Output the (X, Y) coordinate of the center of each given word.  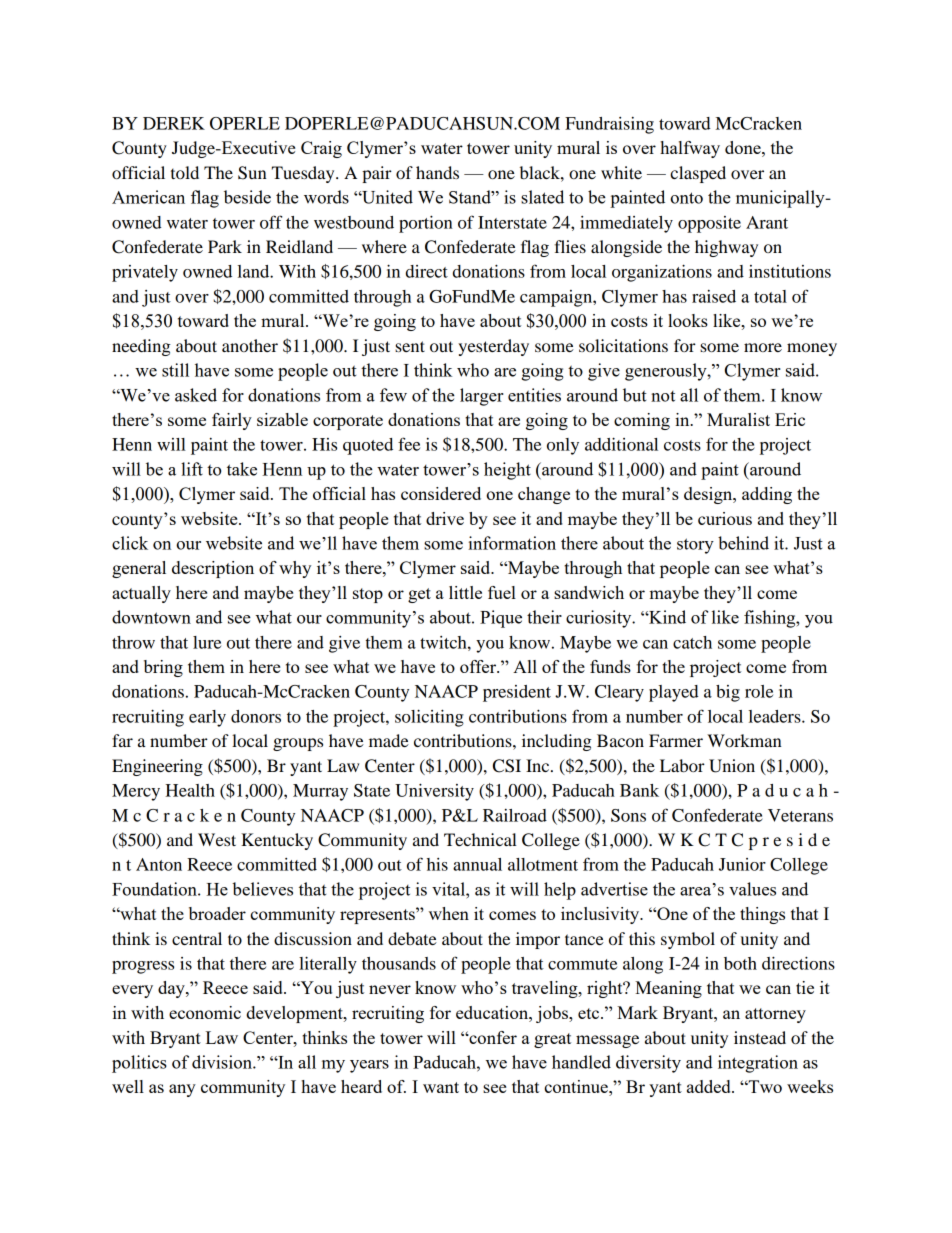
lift (192, 469)
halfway (690, 149)
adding (767, 495)
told (185, 172)
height (507, 471)
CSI (507, 766)
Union (732, 766)
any (182, 1090)
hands (437, 172)
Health (190, 790)
